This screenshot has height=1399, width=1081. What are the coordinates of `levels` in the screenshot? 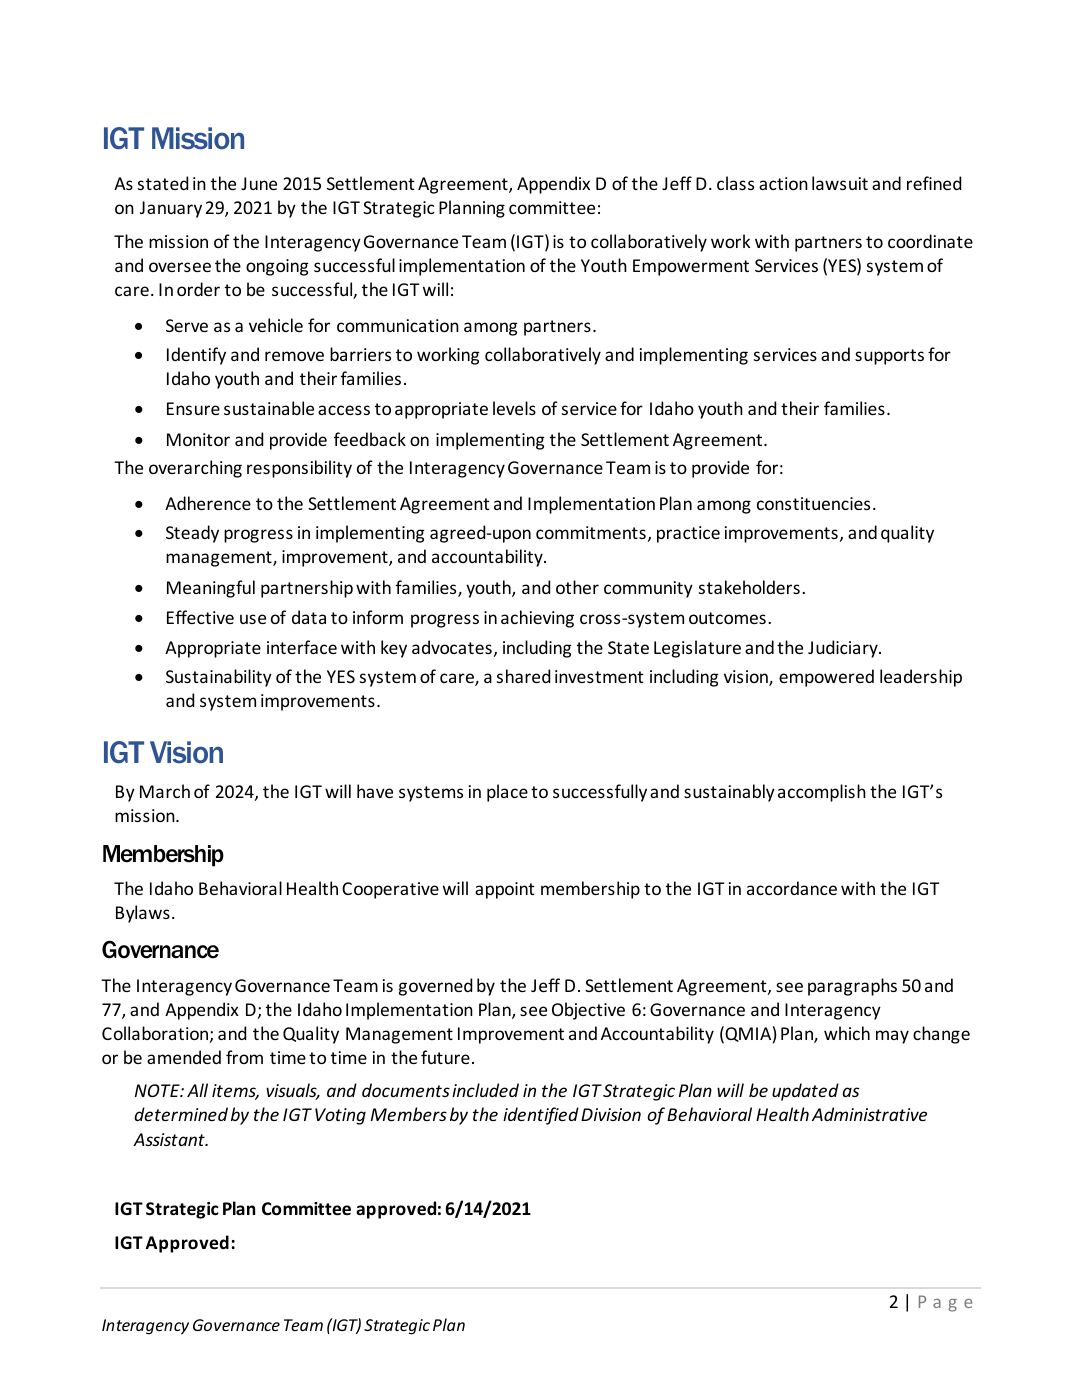 It's located at (514, 408).
